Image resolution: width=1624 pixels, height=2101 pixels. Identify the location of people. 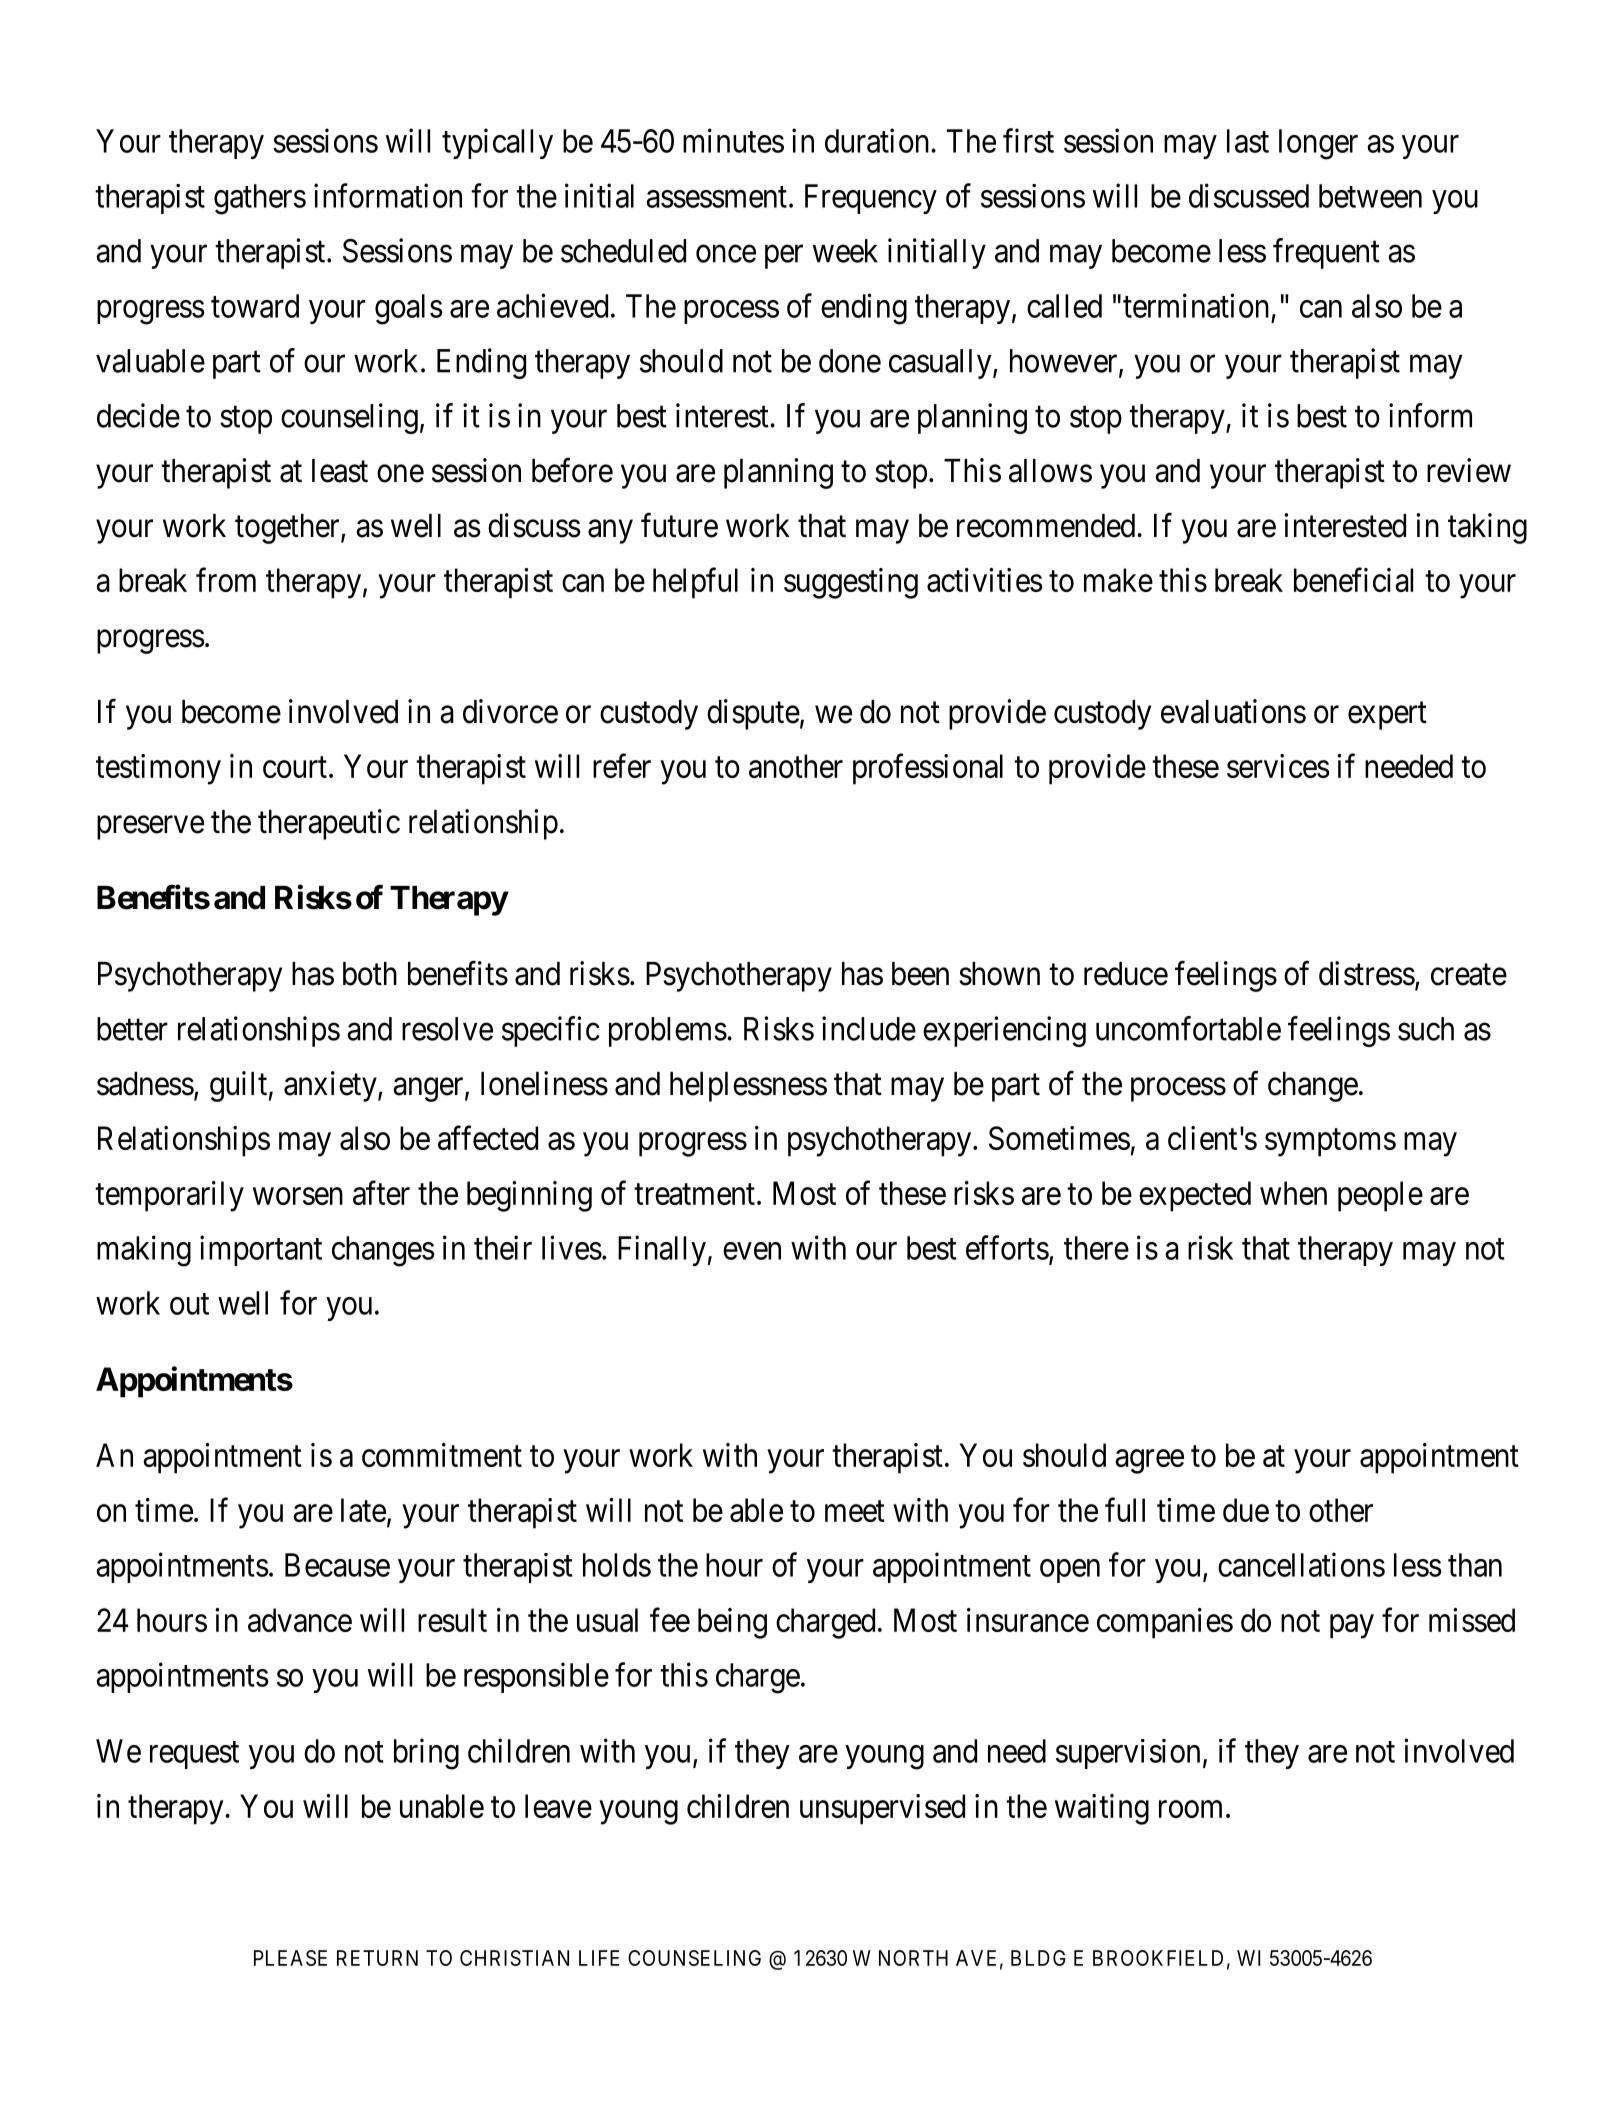
(1380, 1196).
